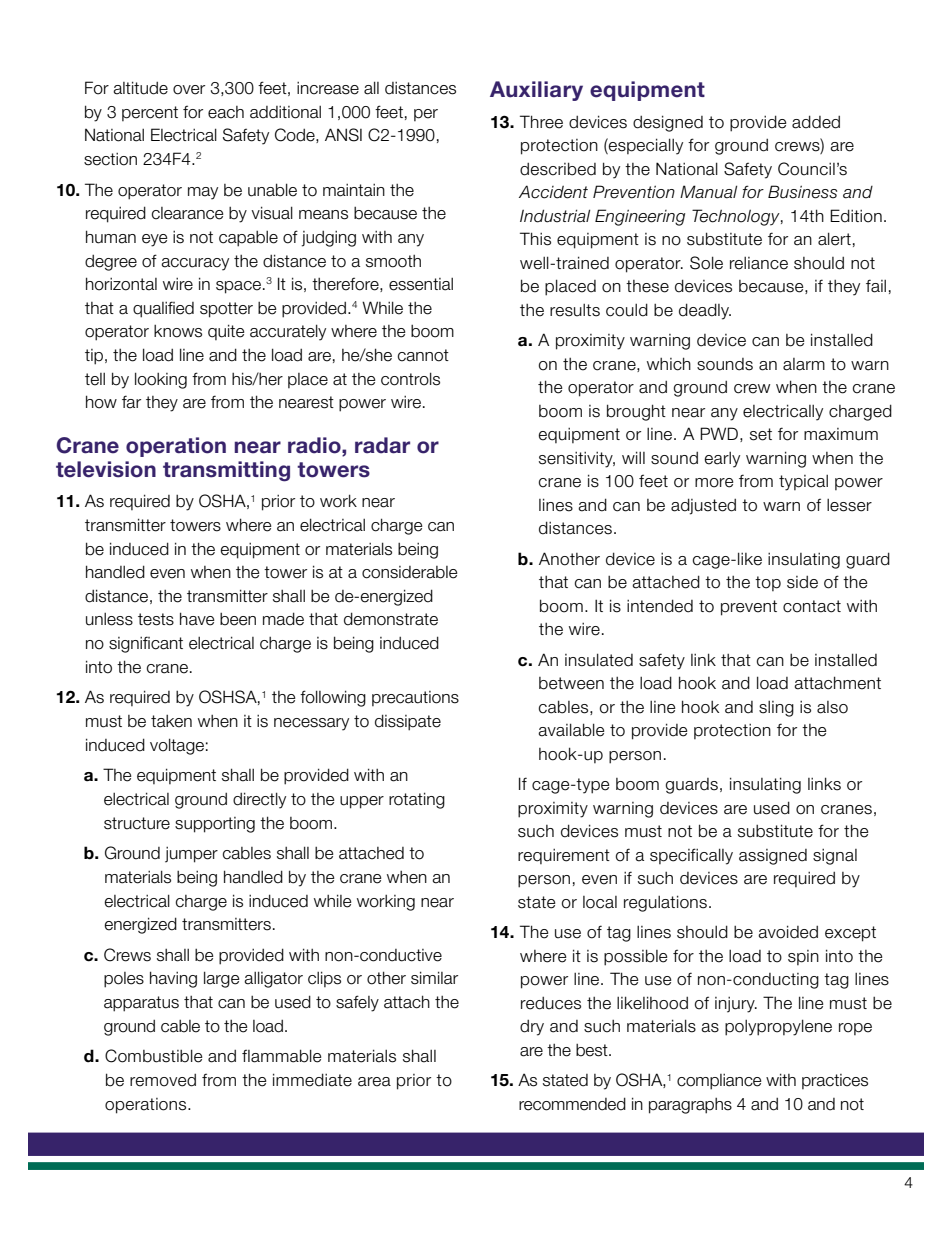  I want to click on qualified, so click(163, 309).
